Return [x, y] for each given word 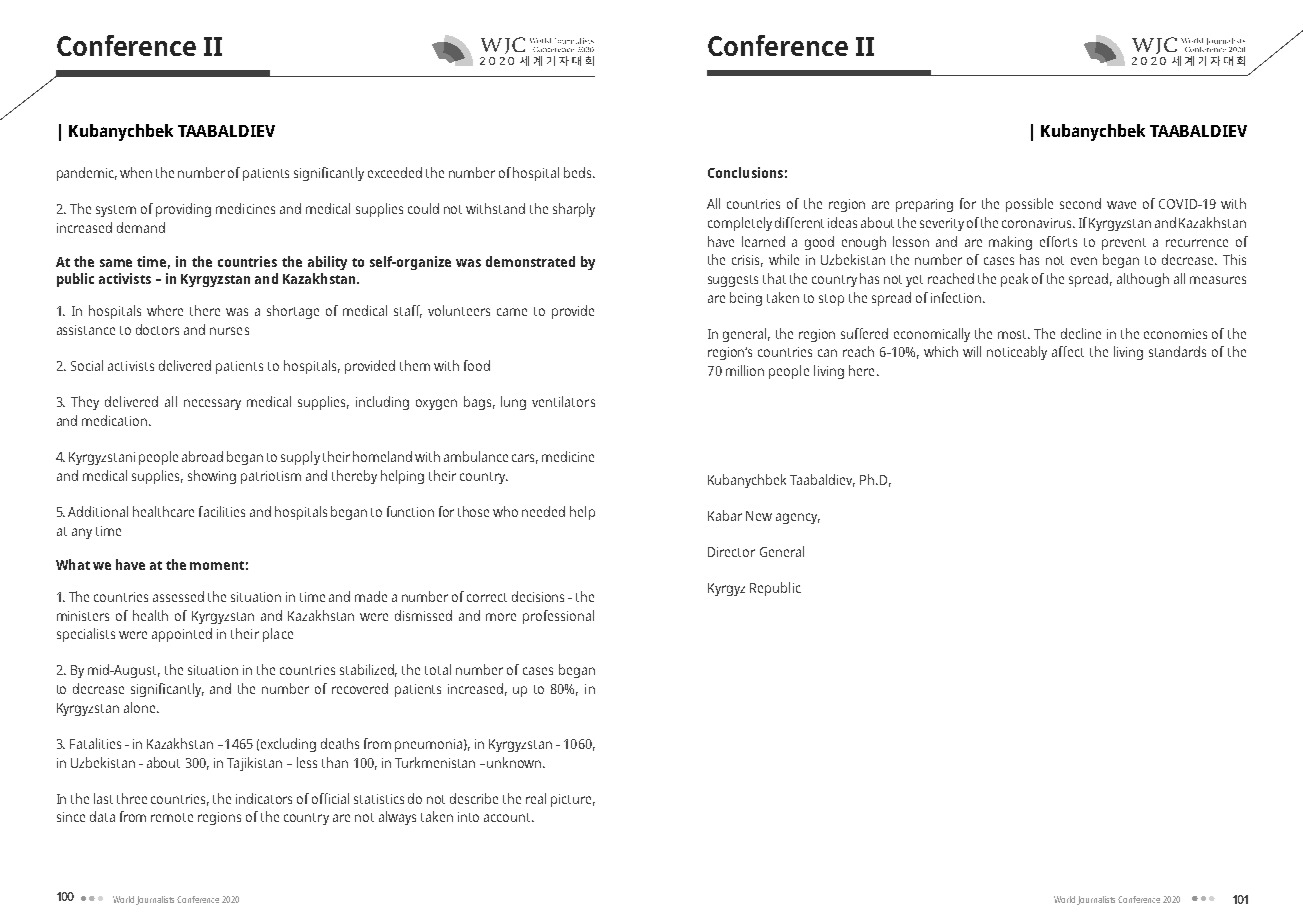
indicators [264, 798]
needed [543, 511]
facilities [222, 511]
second [1080, 203]
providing [183, 210]
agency [798, 518]
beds [579, 172]
